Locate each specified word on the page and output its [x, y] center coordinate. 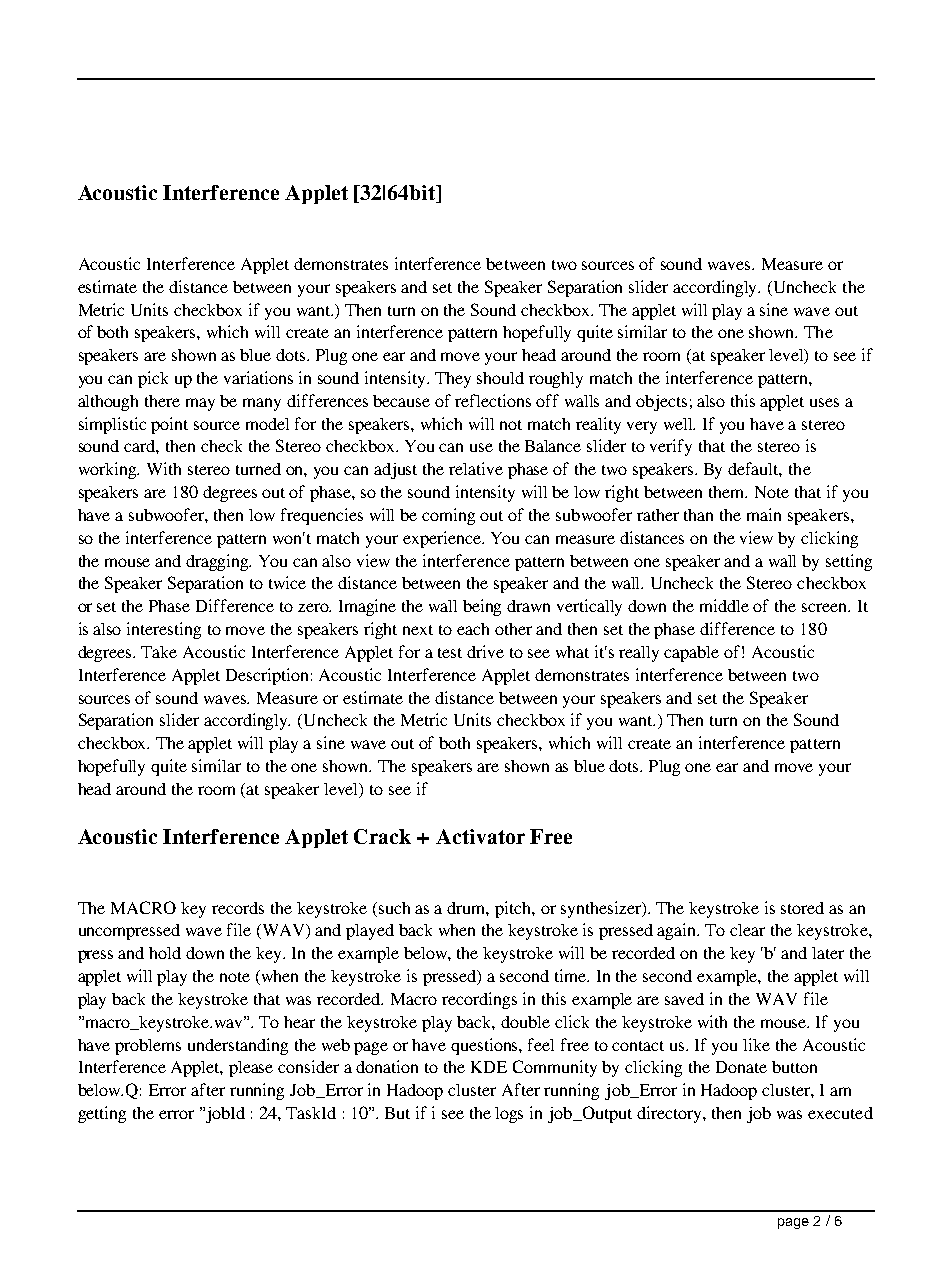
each [473, 629]
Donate [741, 1067]
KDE [489, 1067]
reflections [493, 400]
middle [724, 605]
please [251, 1069]
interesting [164, 630]
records [238, 908]
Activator [480, 836]
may [200, 404]
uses [824, 402]
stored [802, 908]
